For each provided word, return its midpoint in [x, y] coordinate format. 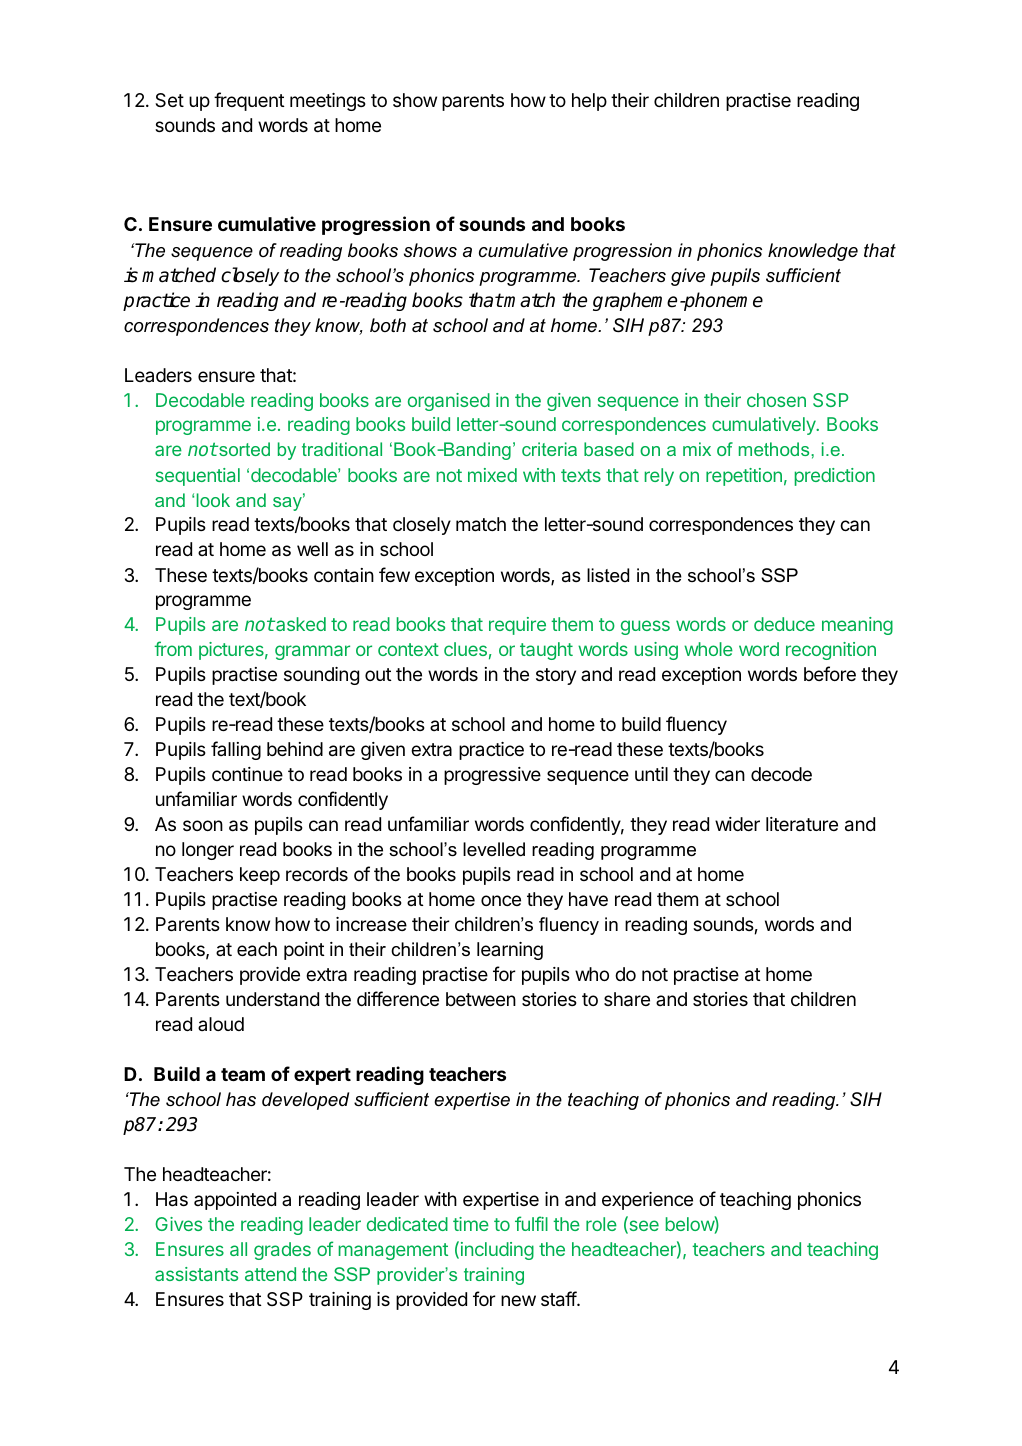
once [501, 900]
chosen [776, 400]
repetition [744, 477]
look [213, 500]
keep [260, 876]
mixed [492, 475]
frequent [249, 101]
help [589, 102]
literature [802, 824]
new [518, 1300]
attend [270, 1274]
